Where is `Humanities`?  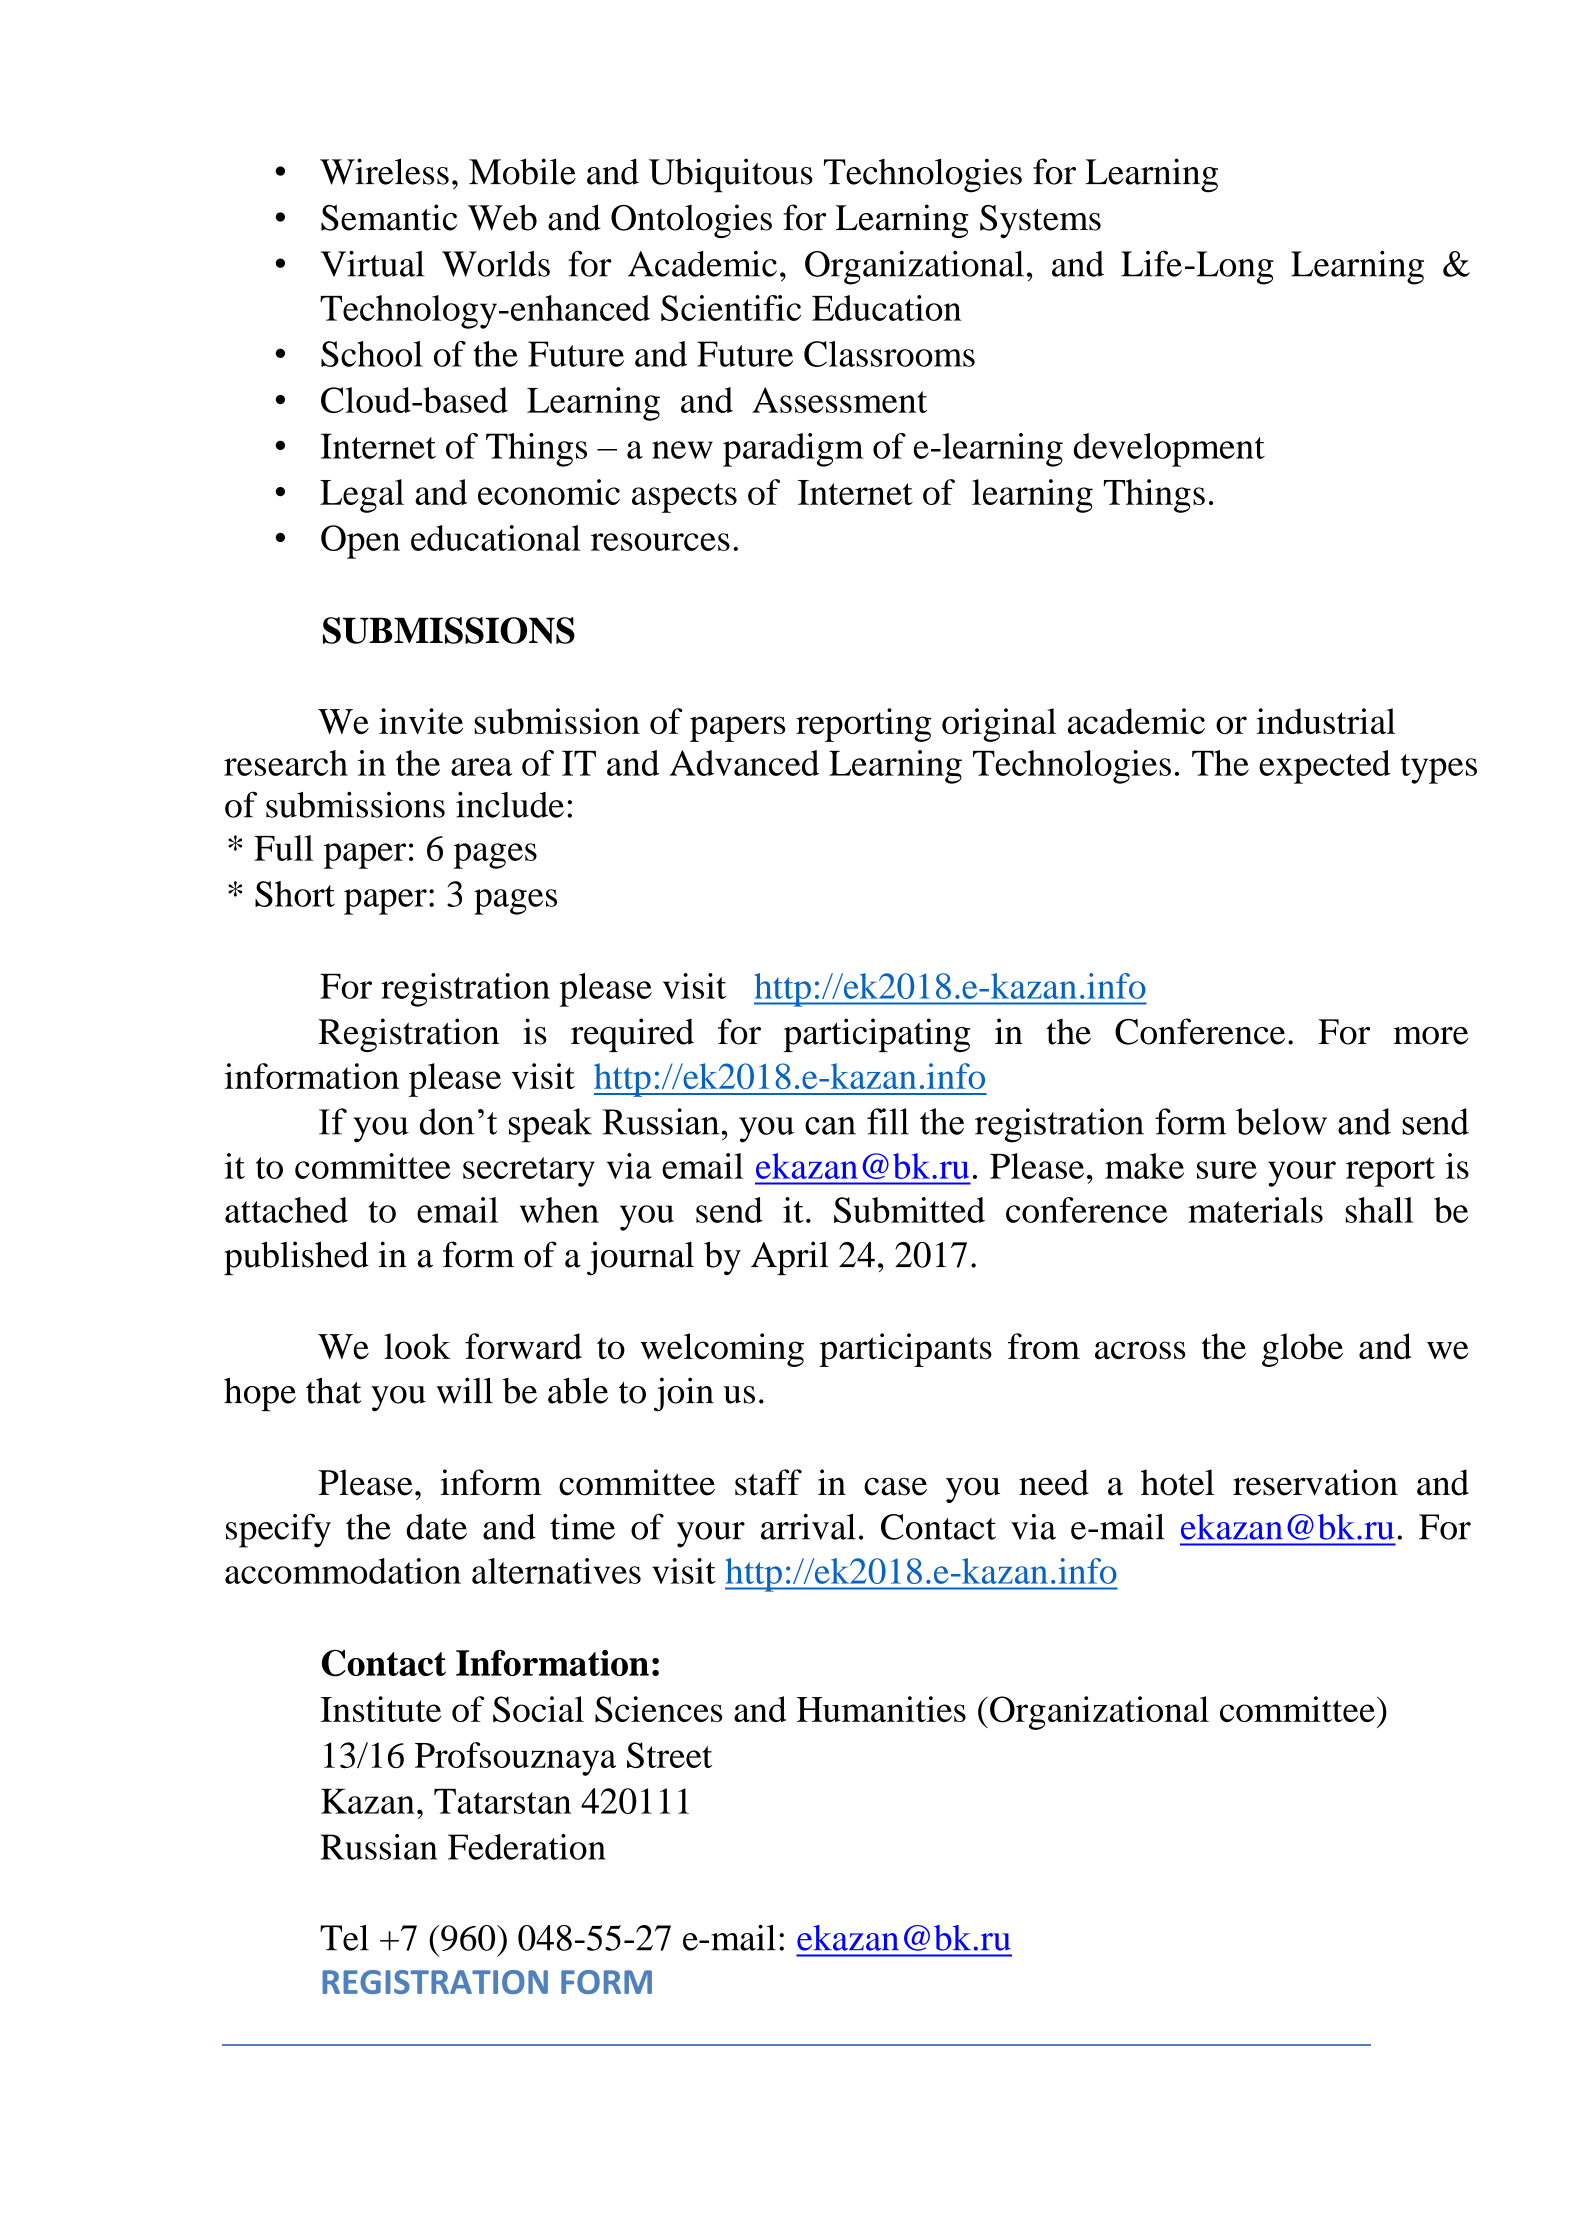 Humanities is located at coordinates (881, 1709).
